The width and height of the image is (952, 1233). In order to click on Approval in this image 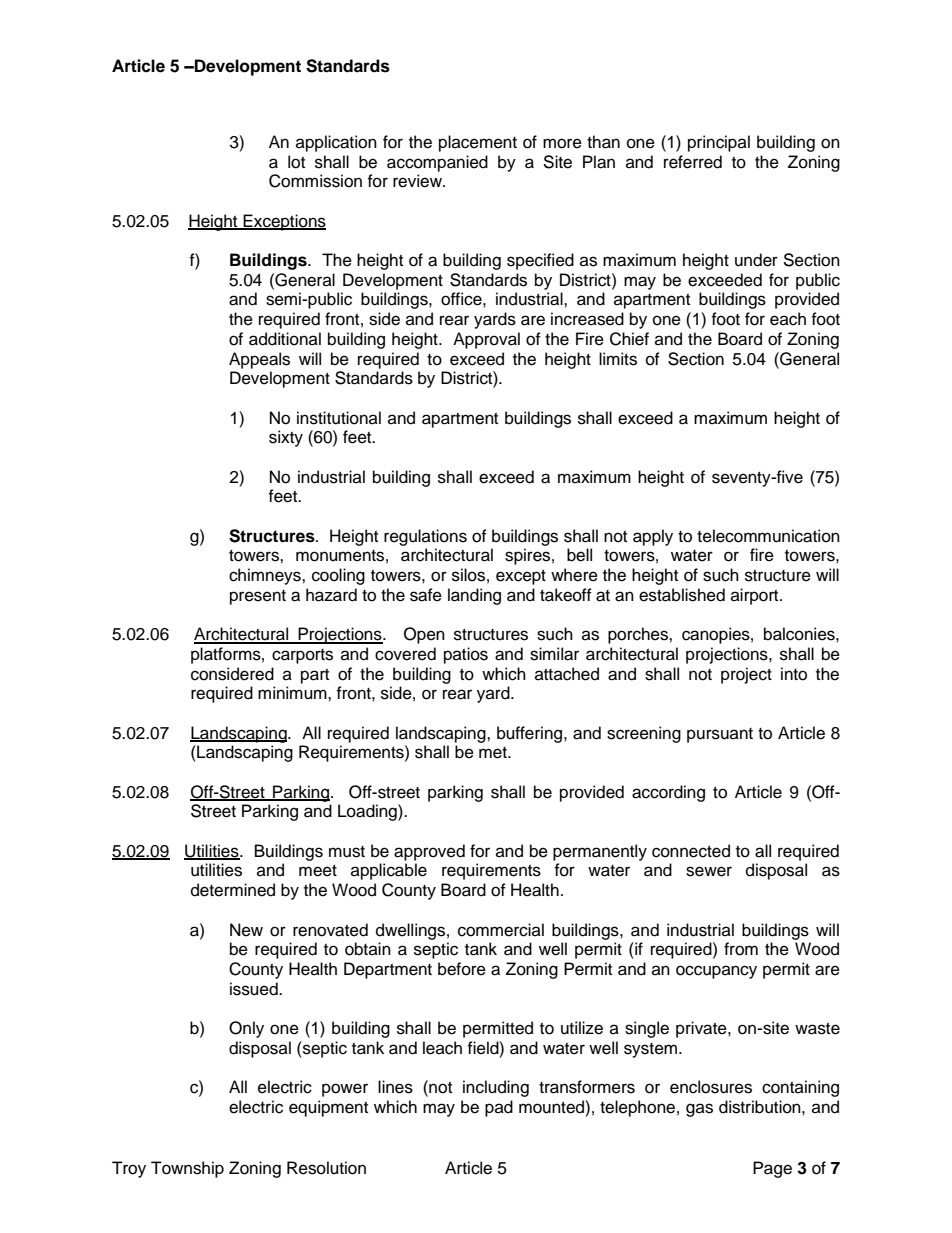, I will do `click(486, 340)`.
